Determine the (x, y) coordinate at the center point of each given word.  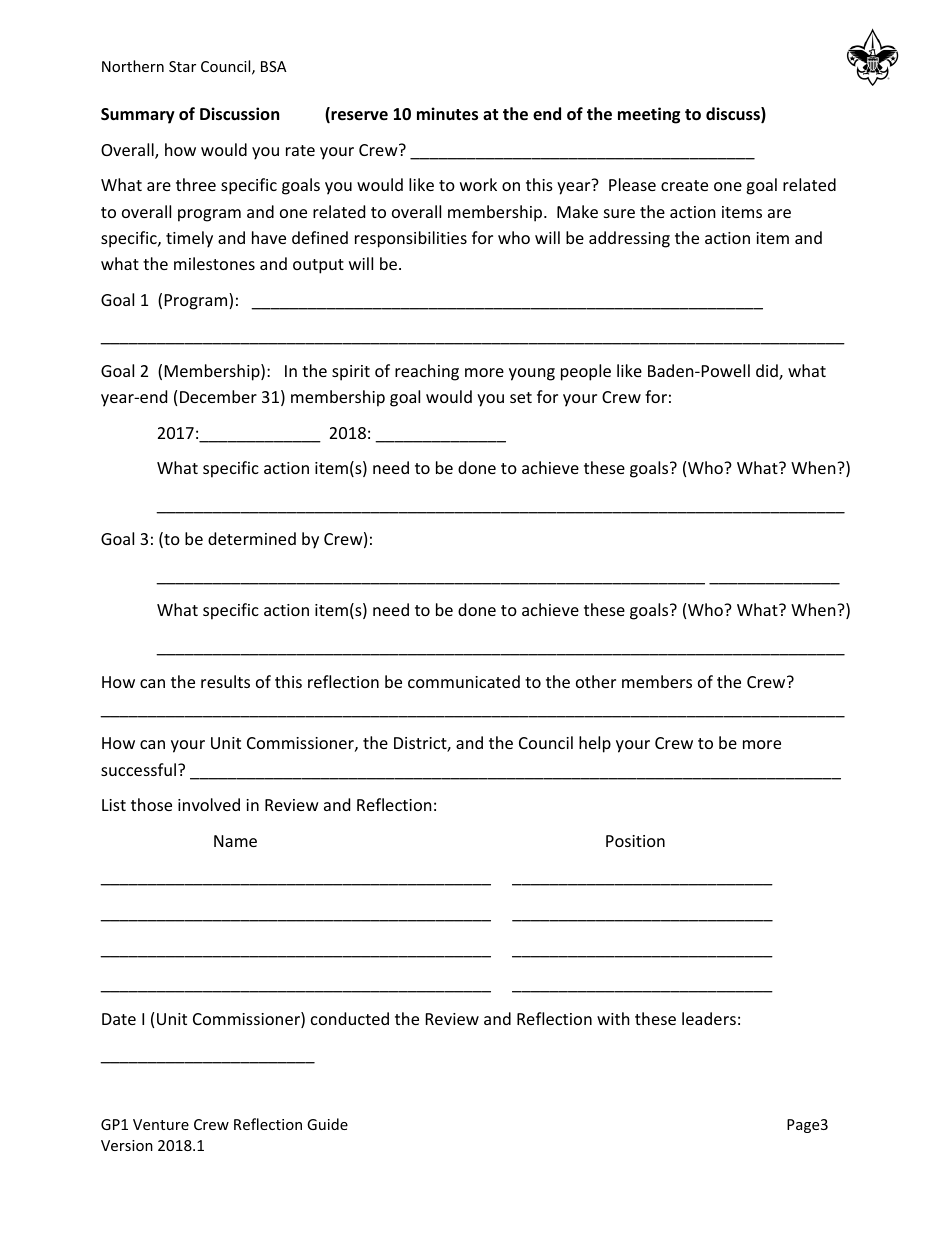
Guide (327, 1124)
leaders (709, 1018)
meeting (649, 115)
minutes (447, 114)
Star (182, 66)
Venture (161, 1124)
